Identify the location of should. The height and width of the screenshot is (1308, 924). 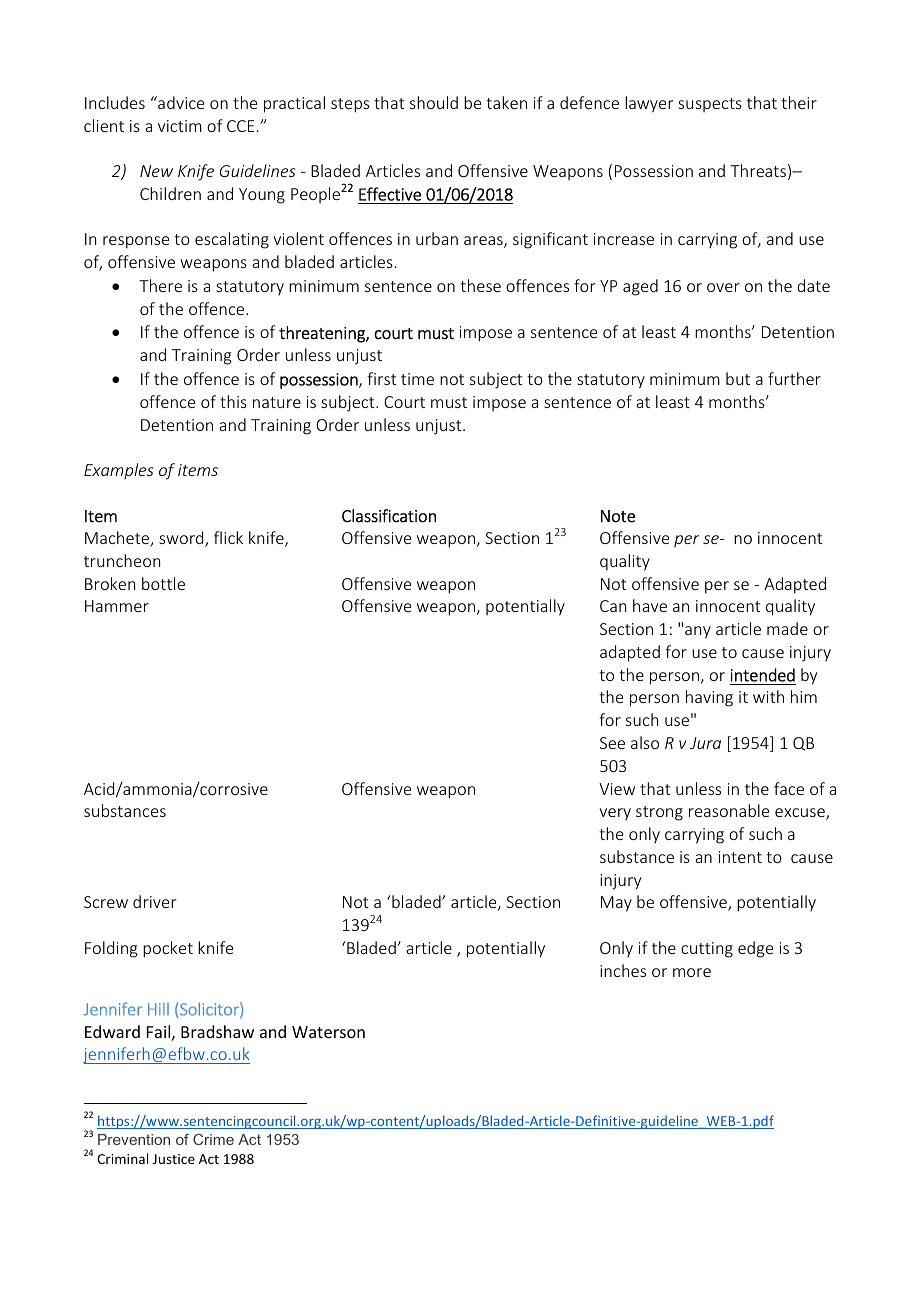
(434, 102).
